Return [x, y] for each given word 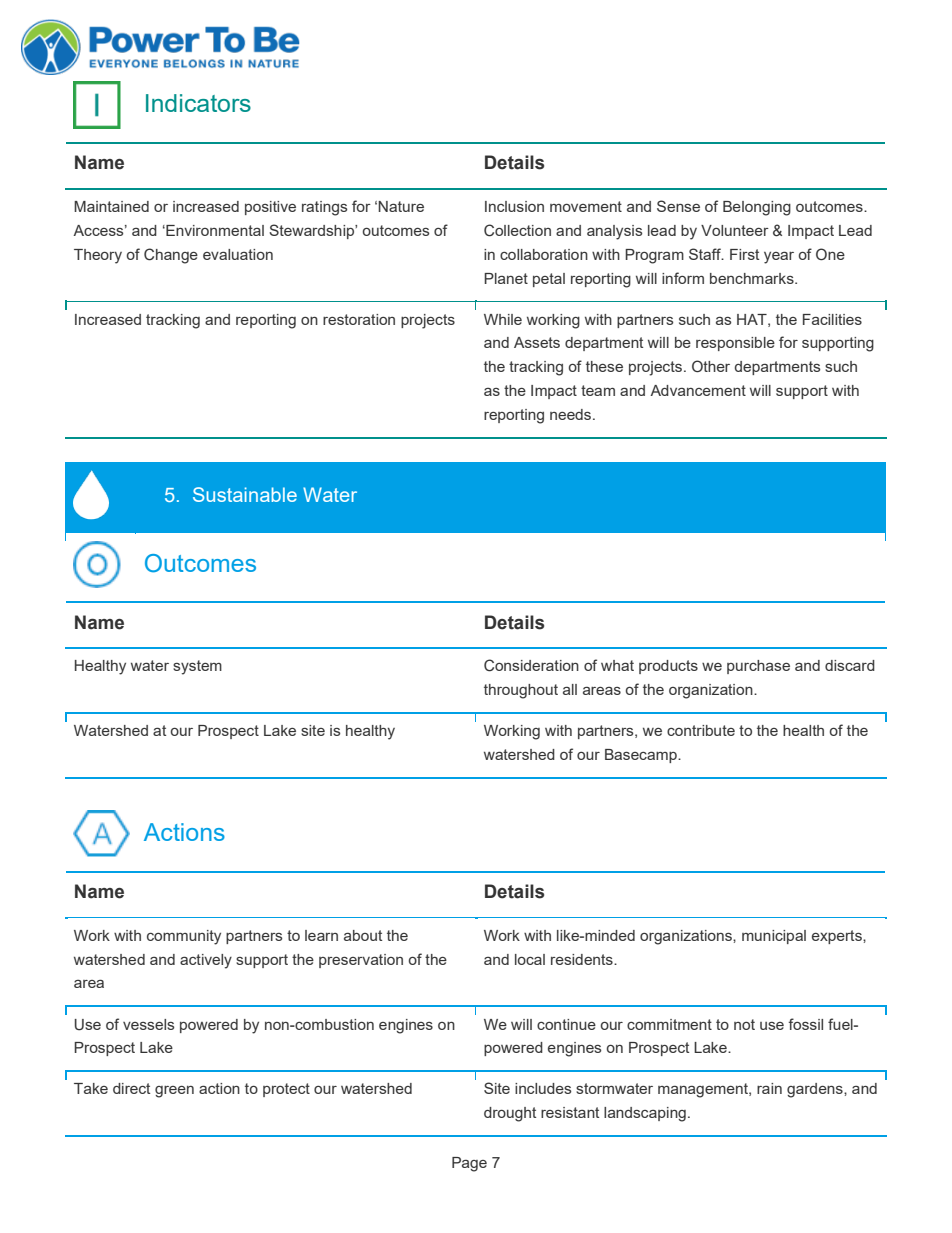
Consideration [531, 665]
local [530, 959]
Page [469, 1164]
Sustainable [245, 494]
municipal [774, 937]
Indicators [198, 103]
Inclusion [514, 206]
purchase [758, 667]
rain [769, 1088]
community [184, 937]
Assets [537, 342]
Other [711, 366]
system [197, 667]
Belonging [757, 208]
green [174, 1092]
